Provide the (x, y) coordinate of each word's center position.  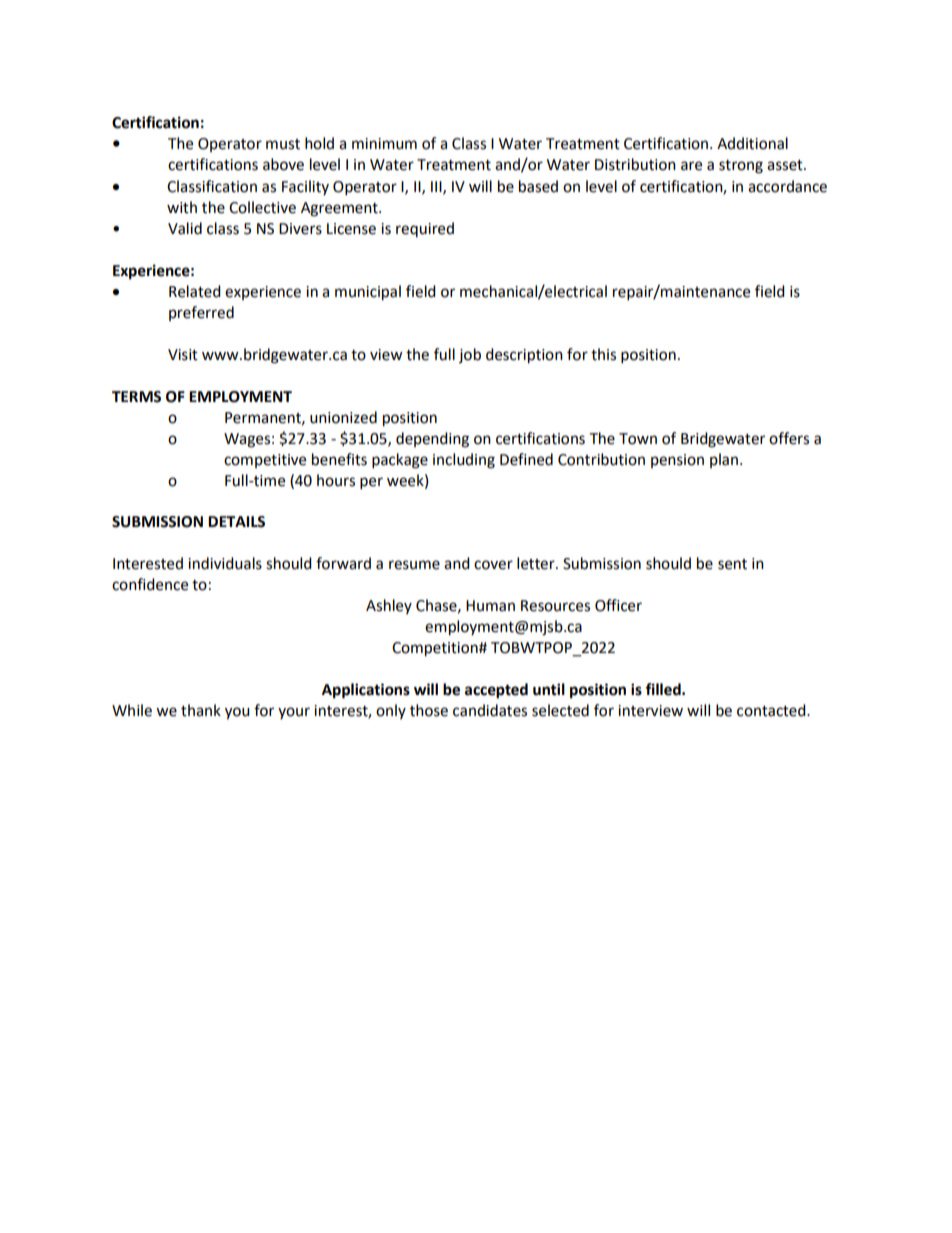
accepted (496, 691)
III (437, 187)
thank (201, 710)
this (603, 354)
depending (432, 440)
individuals (225, 563)
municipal (368, 293)
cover (493, 565)
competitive (265, 461)
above (283, 164)
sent (732, 564)
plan (724, 460)
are (691, 166)
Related (195, 291)
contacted (772, 710)
